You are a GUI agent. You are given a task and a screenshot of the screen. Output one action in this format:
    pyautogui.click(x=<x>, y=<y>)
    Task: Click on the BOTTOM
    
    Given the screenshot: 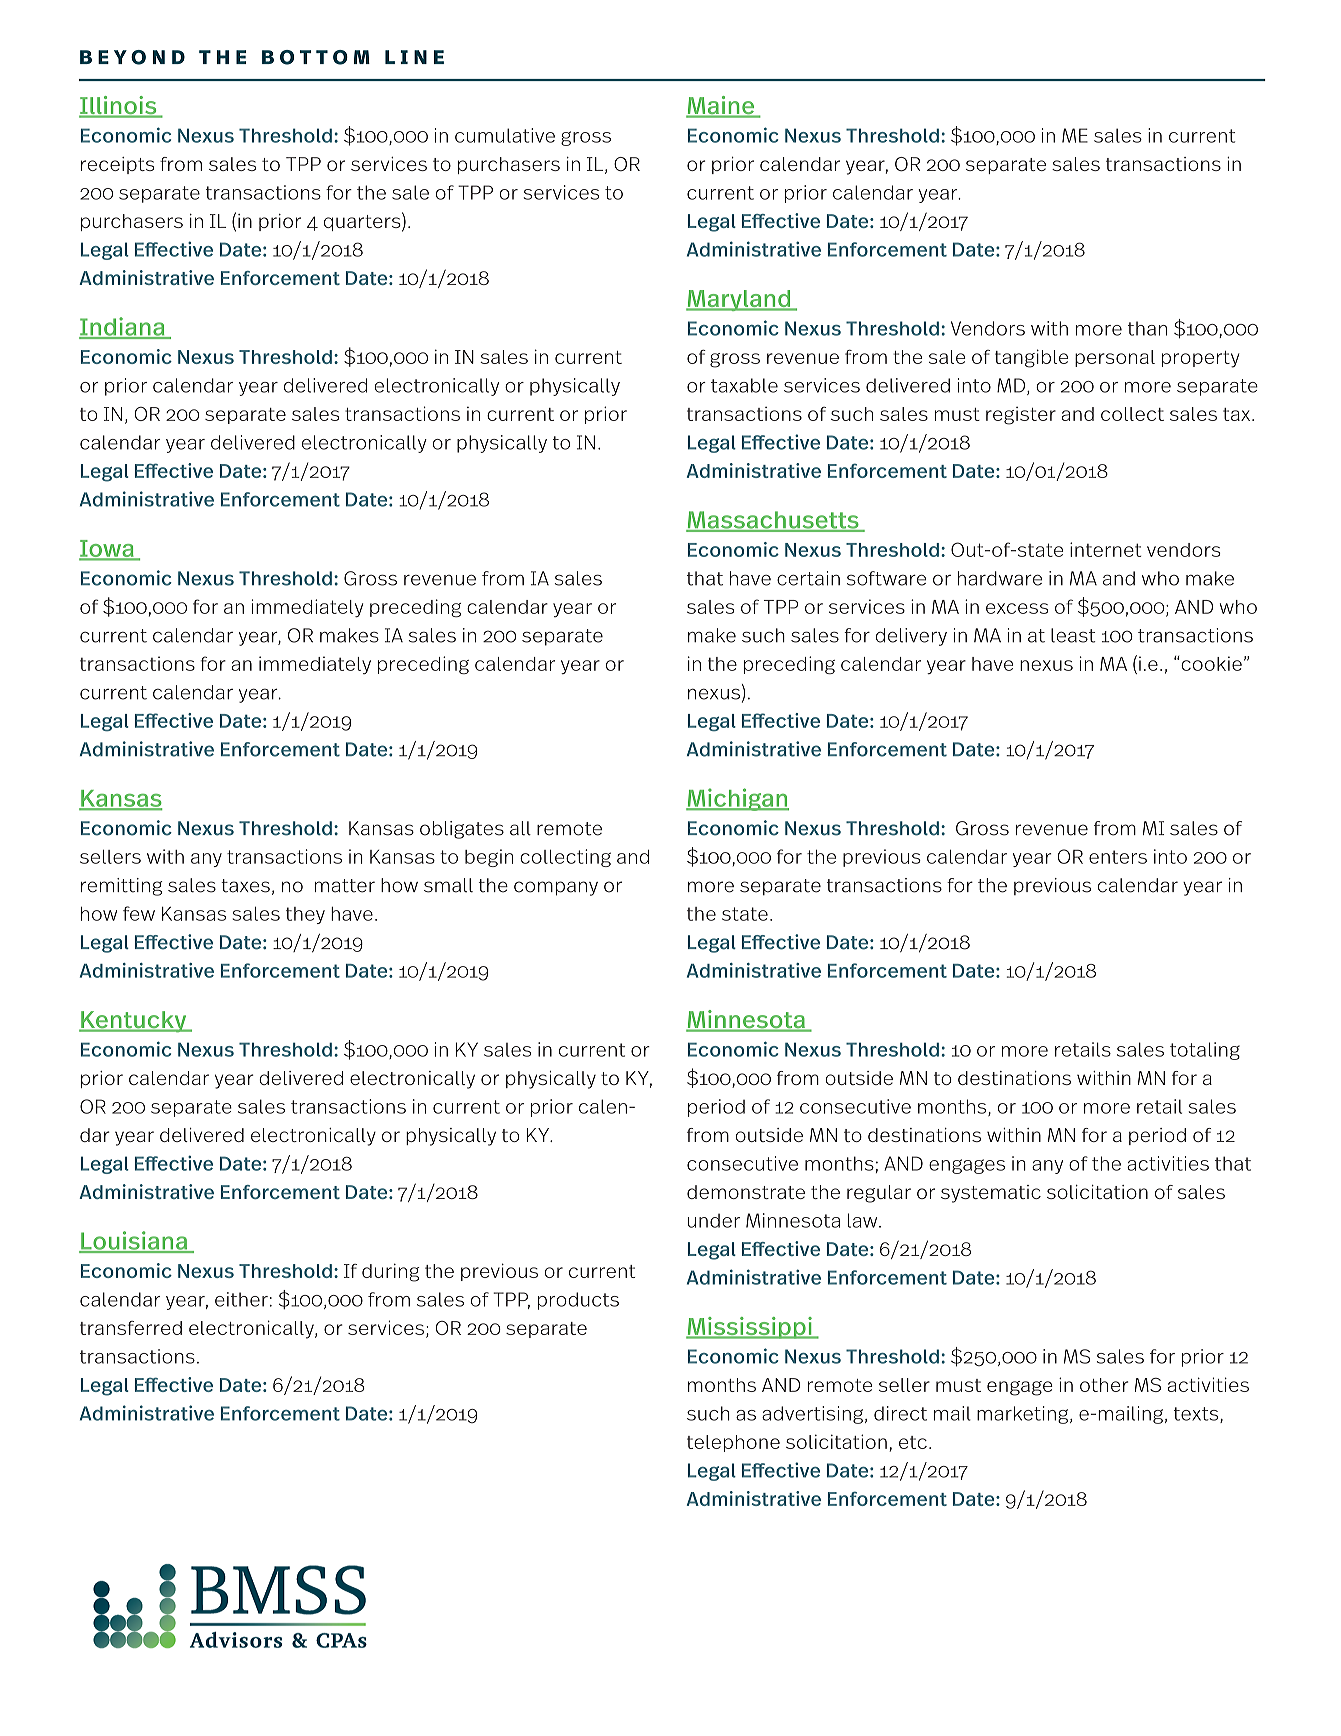 What is the action you would take?
    pyautogui.click(x=316, y=57)
